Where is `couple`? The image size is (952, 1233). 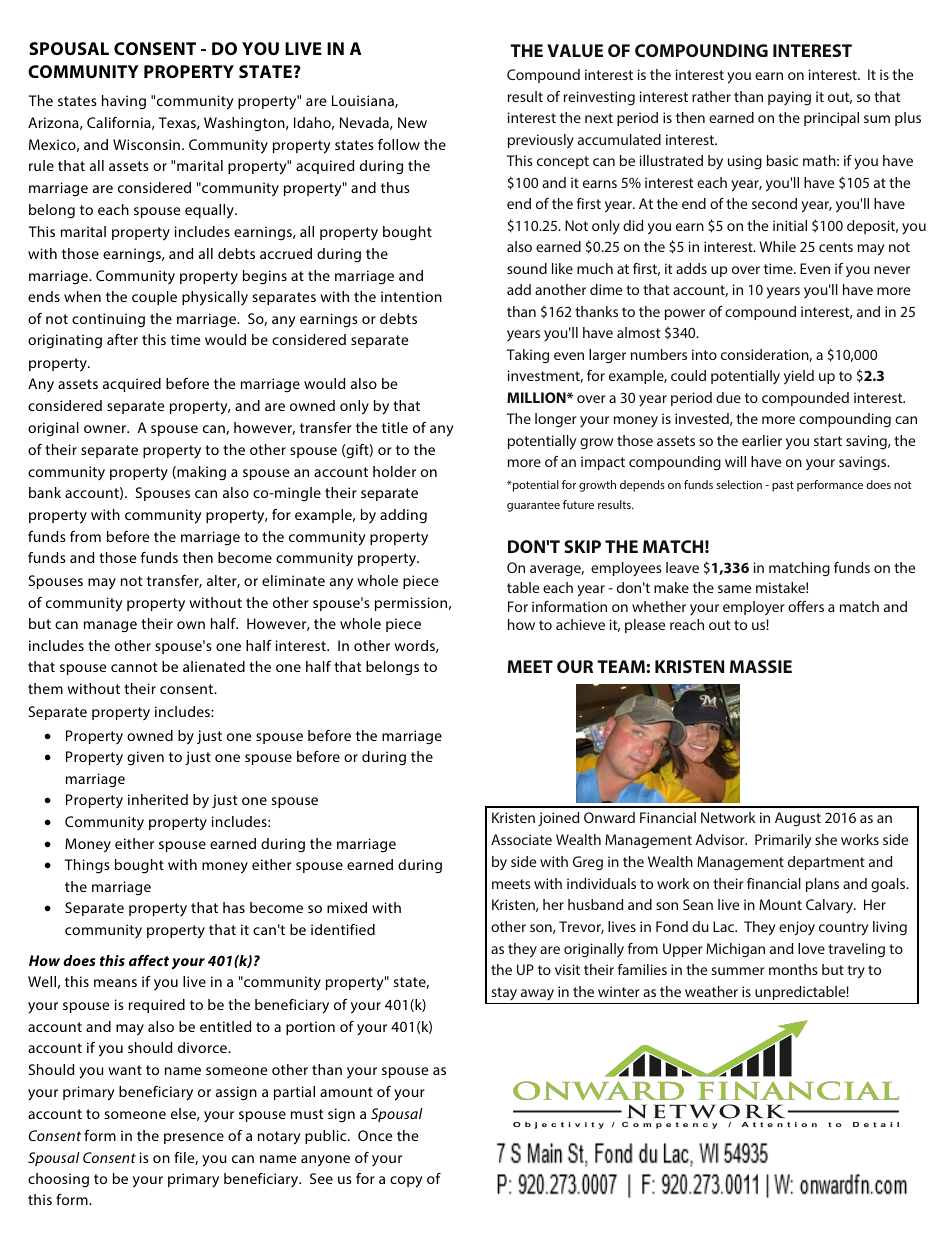 couple is located at coordinates (154, 298).
